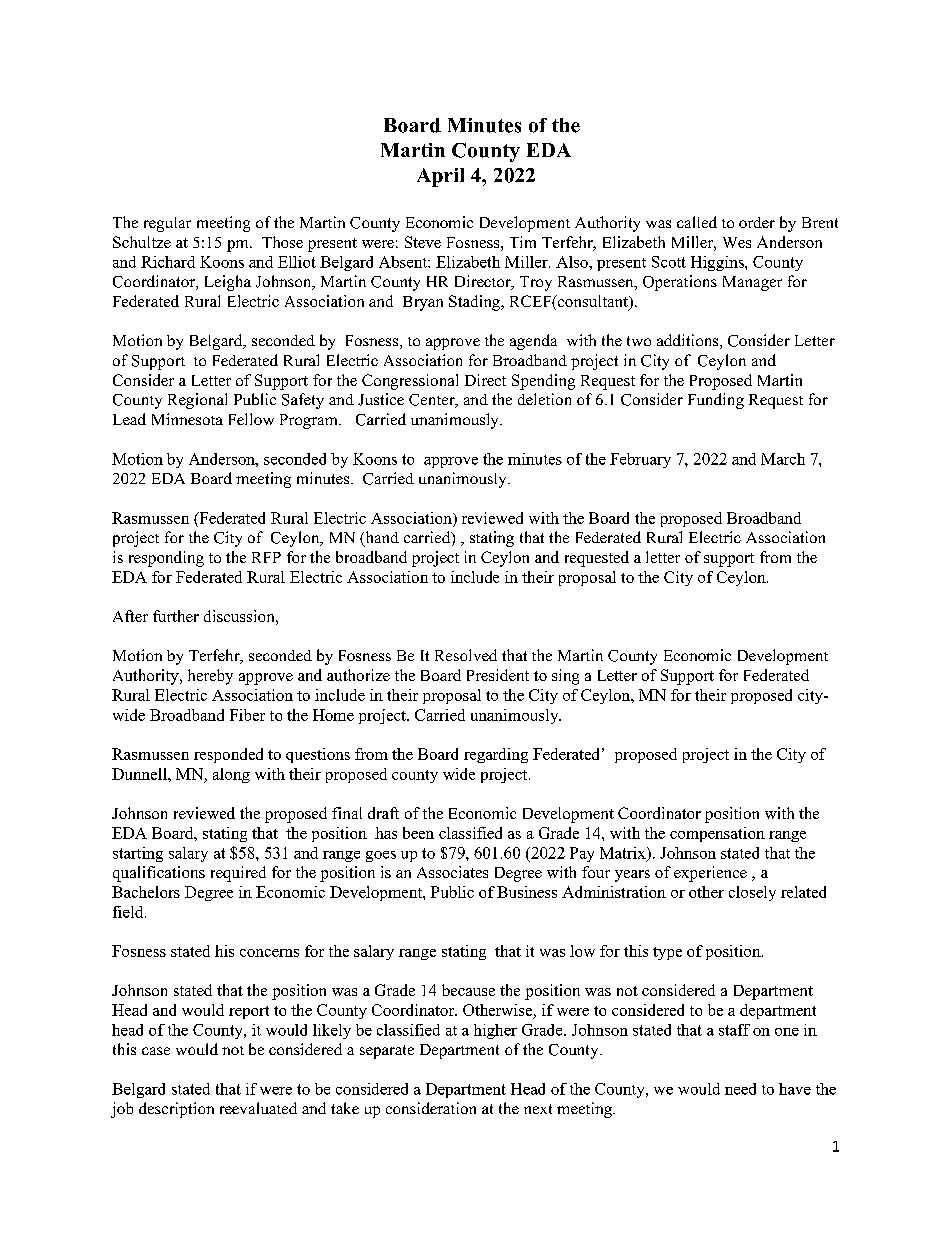 The width and height of the image is (952, 1233). Describe the element at coordinates (167, 224) in the image. I see `regular` at that location.
